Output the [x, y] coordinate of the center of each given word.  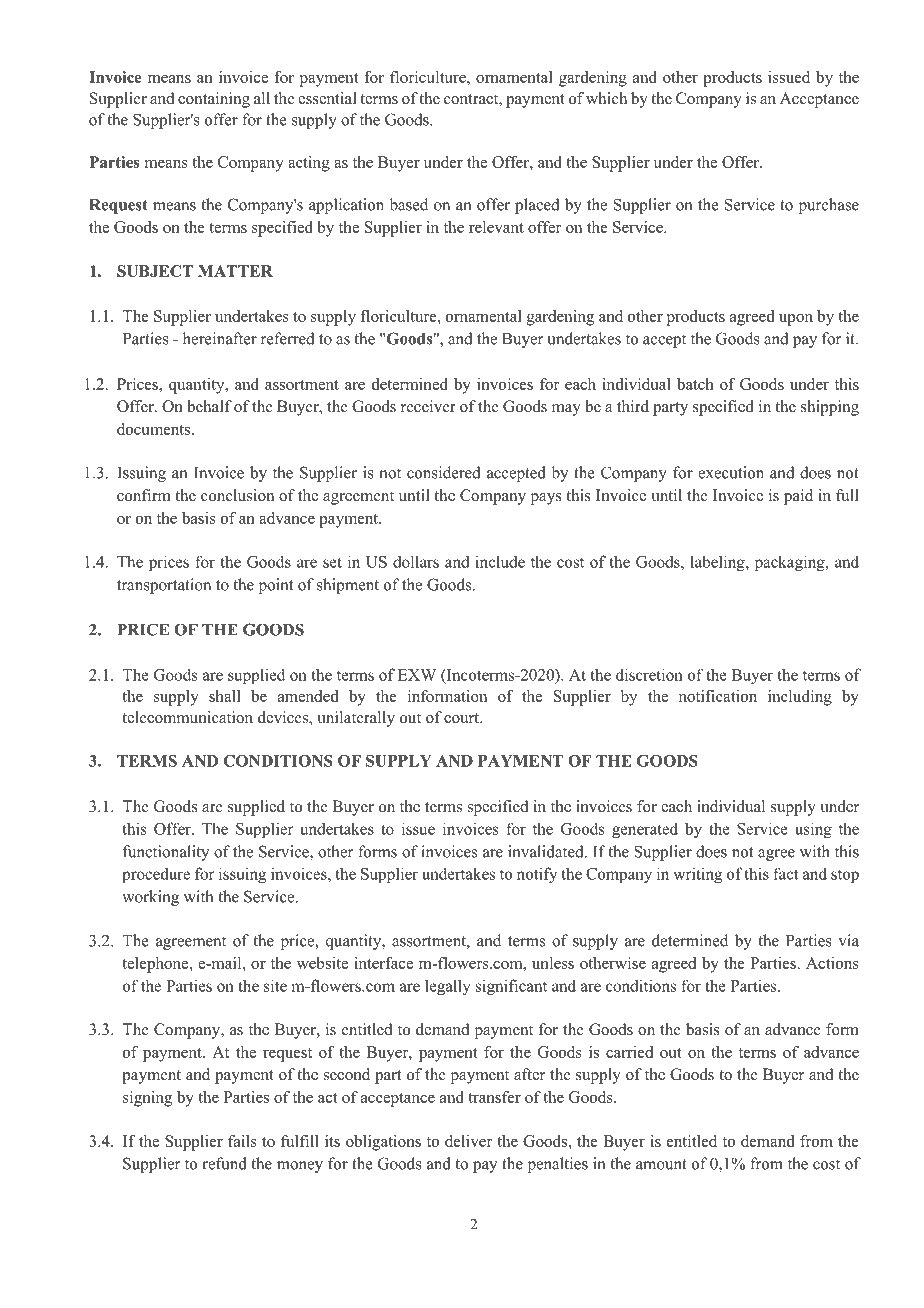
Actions [832, 963]
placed [537, 206]
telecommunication [187, 717]
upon [796, 320]
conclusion [237, 495]
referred [288, 338]
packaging [791, 563]
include [500, 561]
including [800, 698]
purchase [829, 206]
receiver [428, 406]
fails [242, 1141]
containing [214, 100]
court [463, 718]
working [150, 898]
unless [553, 963]
